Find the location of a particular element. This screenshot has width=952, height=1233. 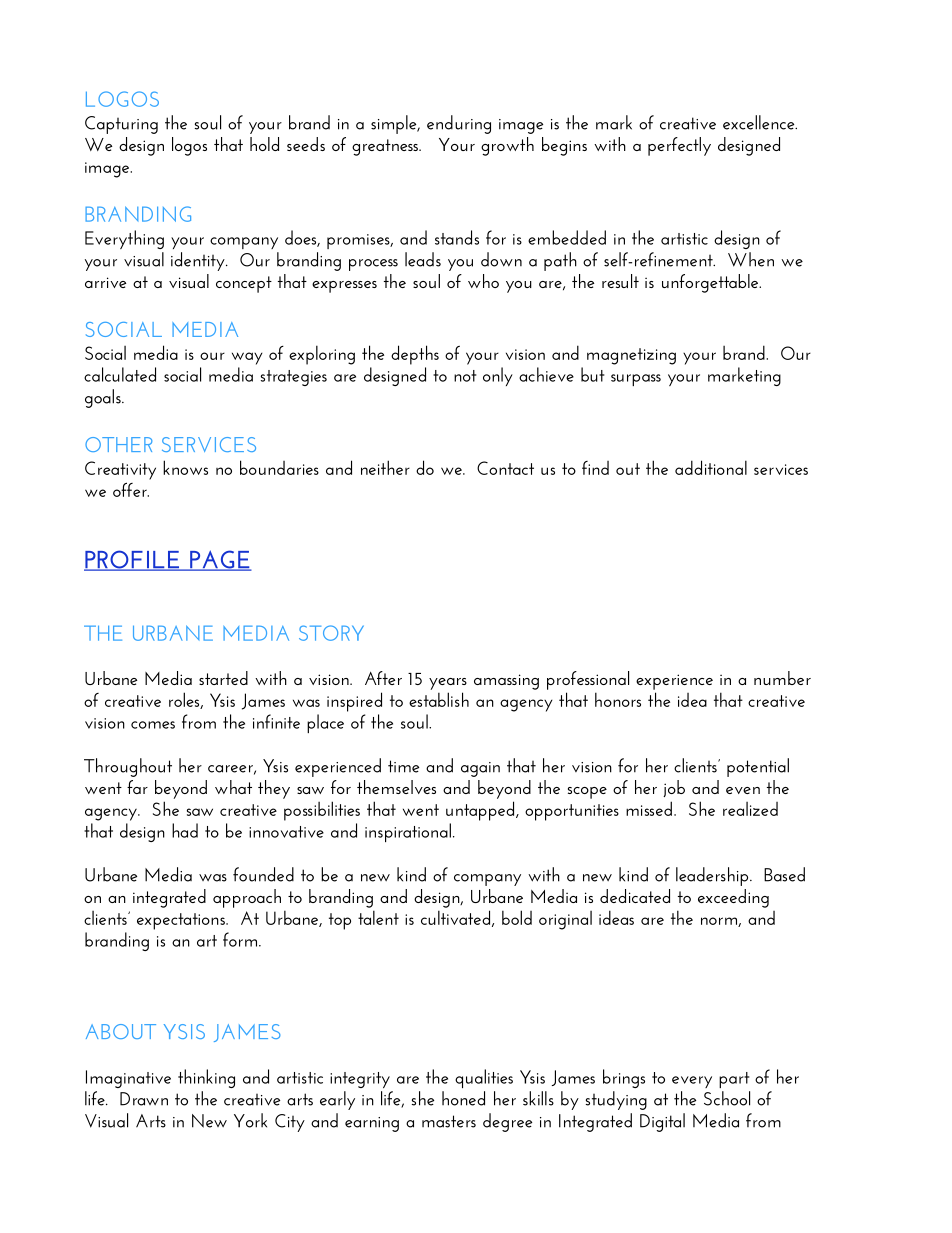

thinking is located at coordinates (206, 1078).
